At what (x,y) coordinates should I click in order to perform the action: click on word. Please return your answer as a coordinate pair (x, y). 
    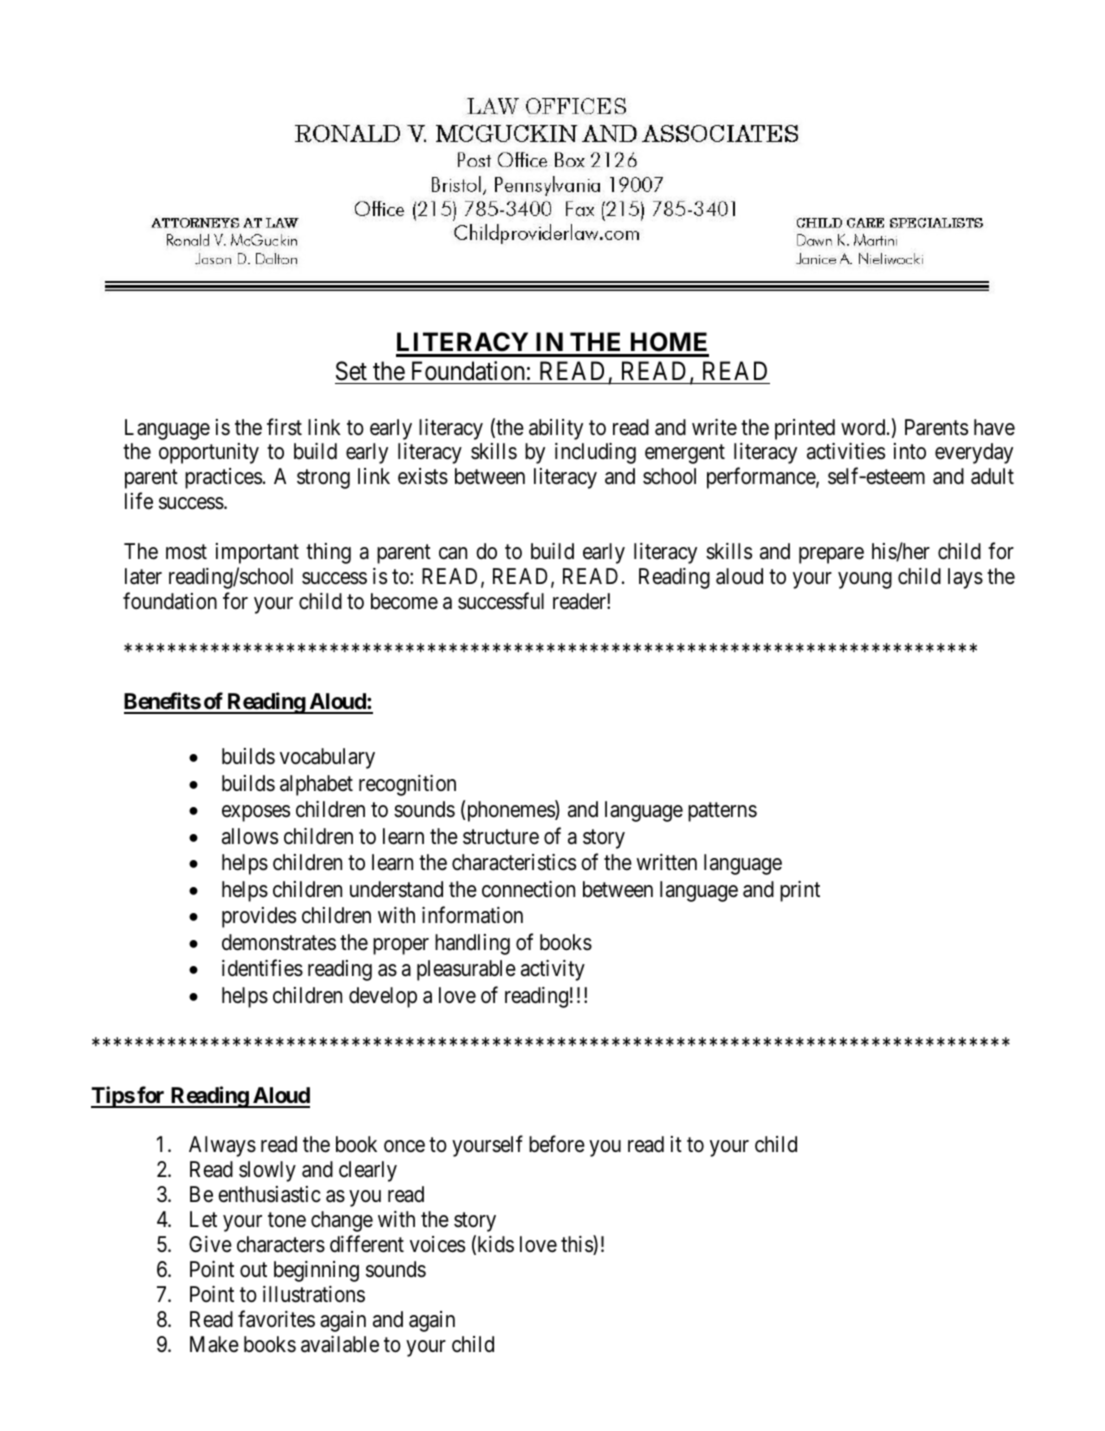
    Looking at the image, I should click on (864, 427).
